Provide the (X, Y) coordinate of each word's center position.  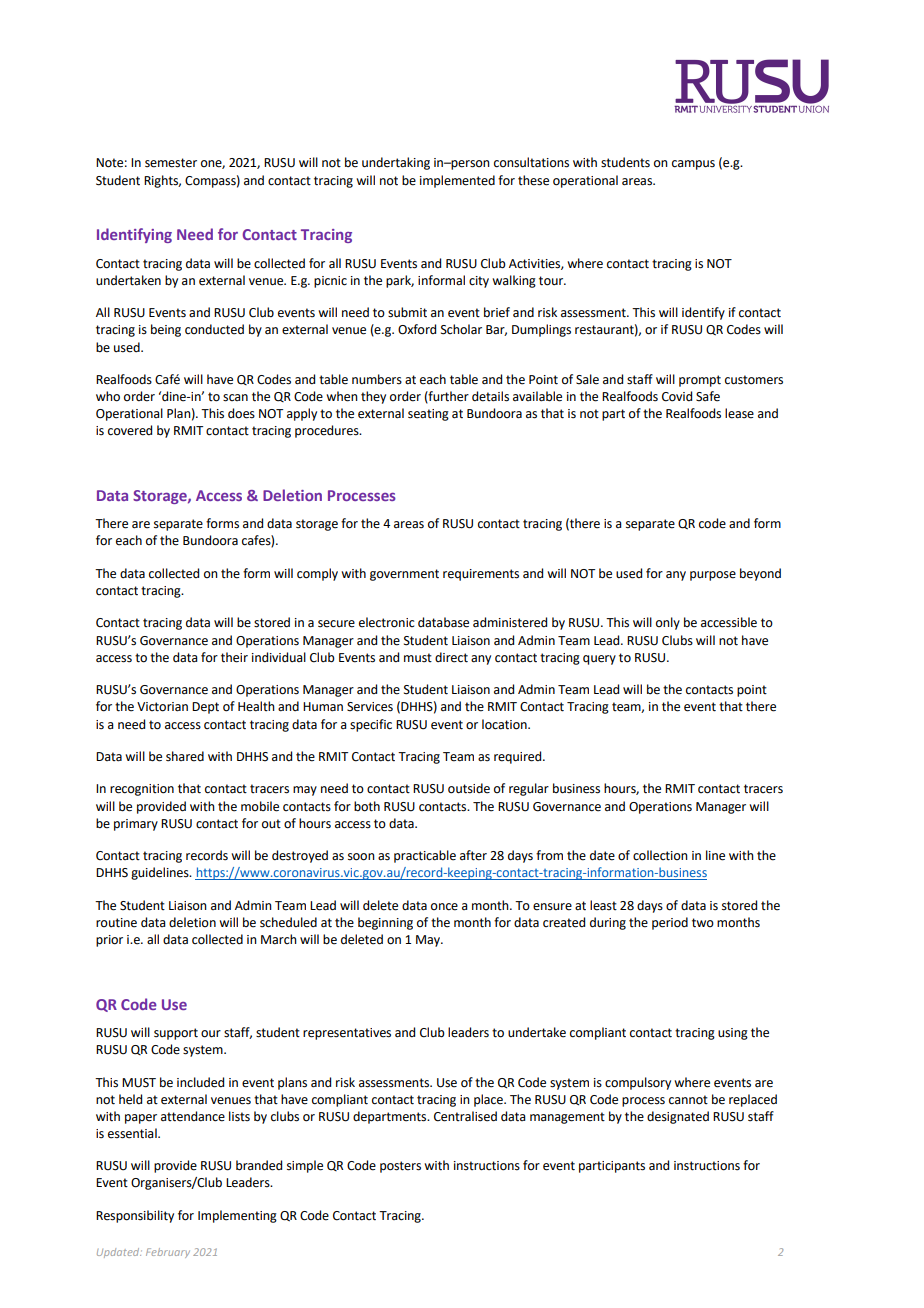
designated (678, 1117)
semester (171, 163)
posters (400, 1167)
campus (693, 165)
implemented (457, 181)
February (168, 1253)
